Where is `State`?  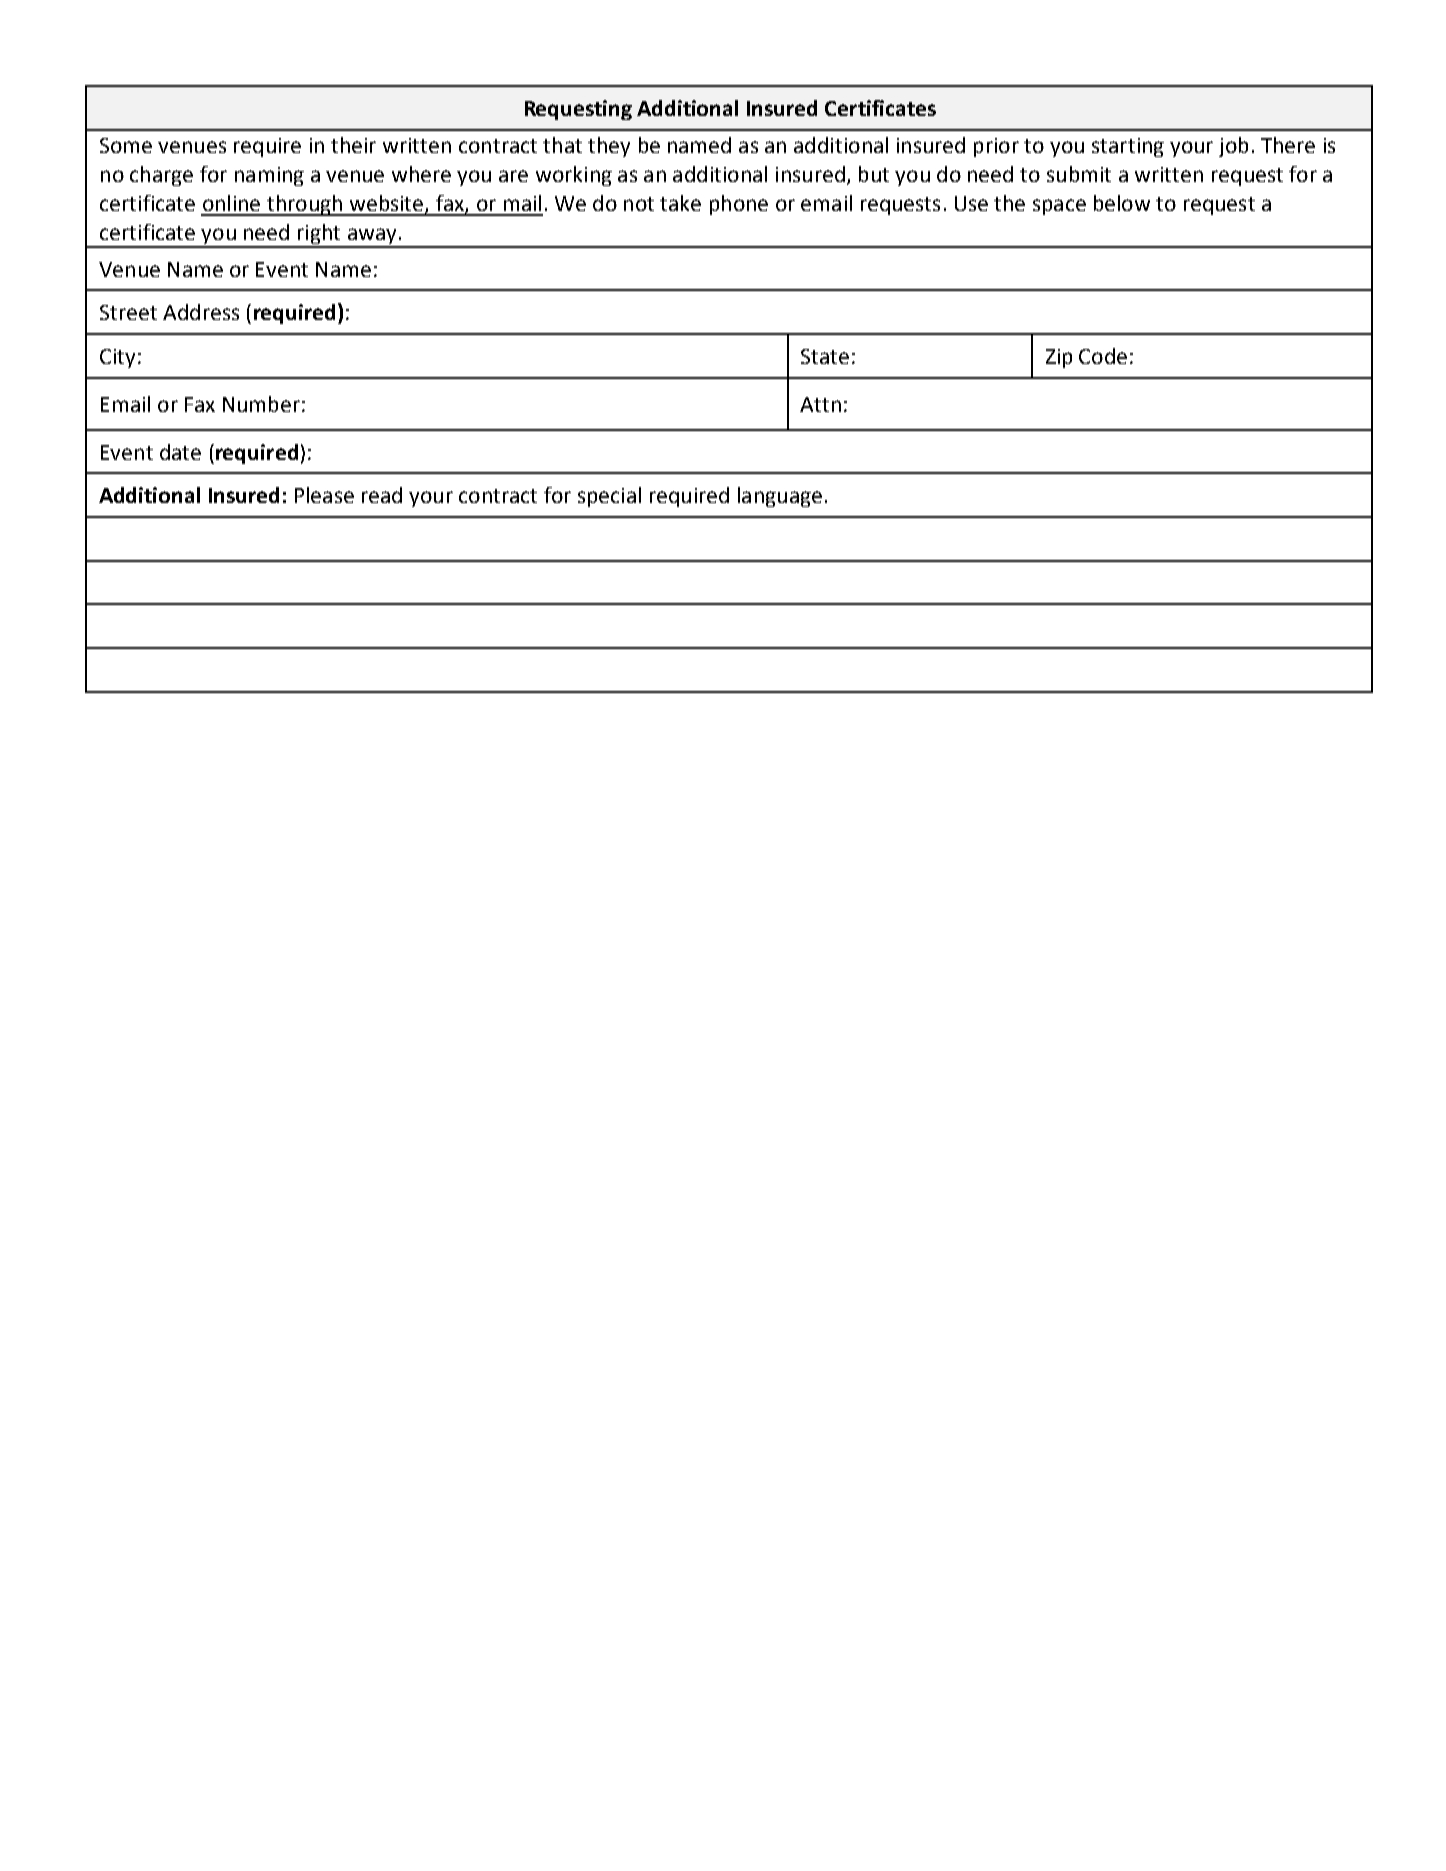 State is located at coordinates (825, 356).
